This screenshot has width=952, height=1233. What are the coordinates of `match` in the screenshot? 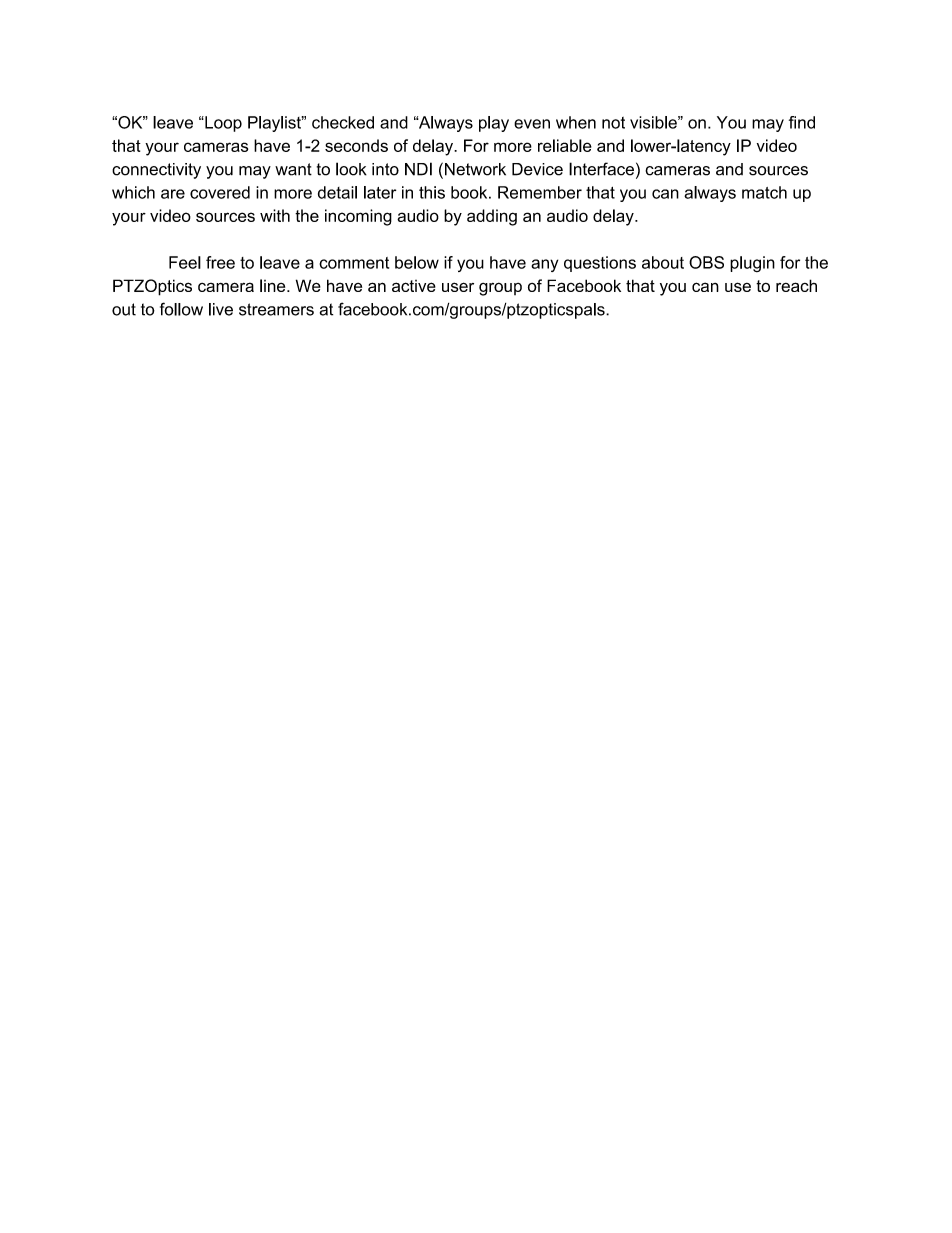 It's located at (764, 192).
